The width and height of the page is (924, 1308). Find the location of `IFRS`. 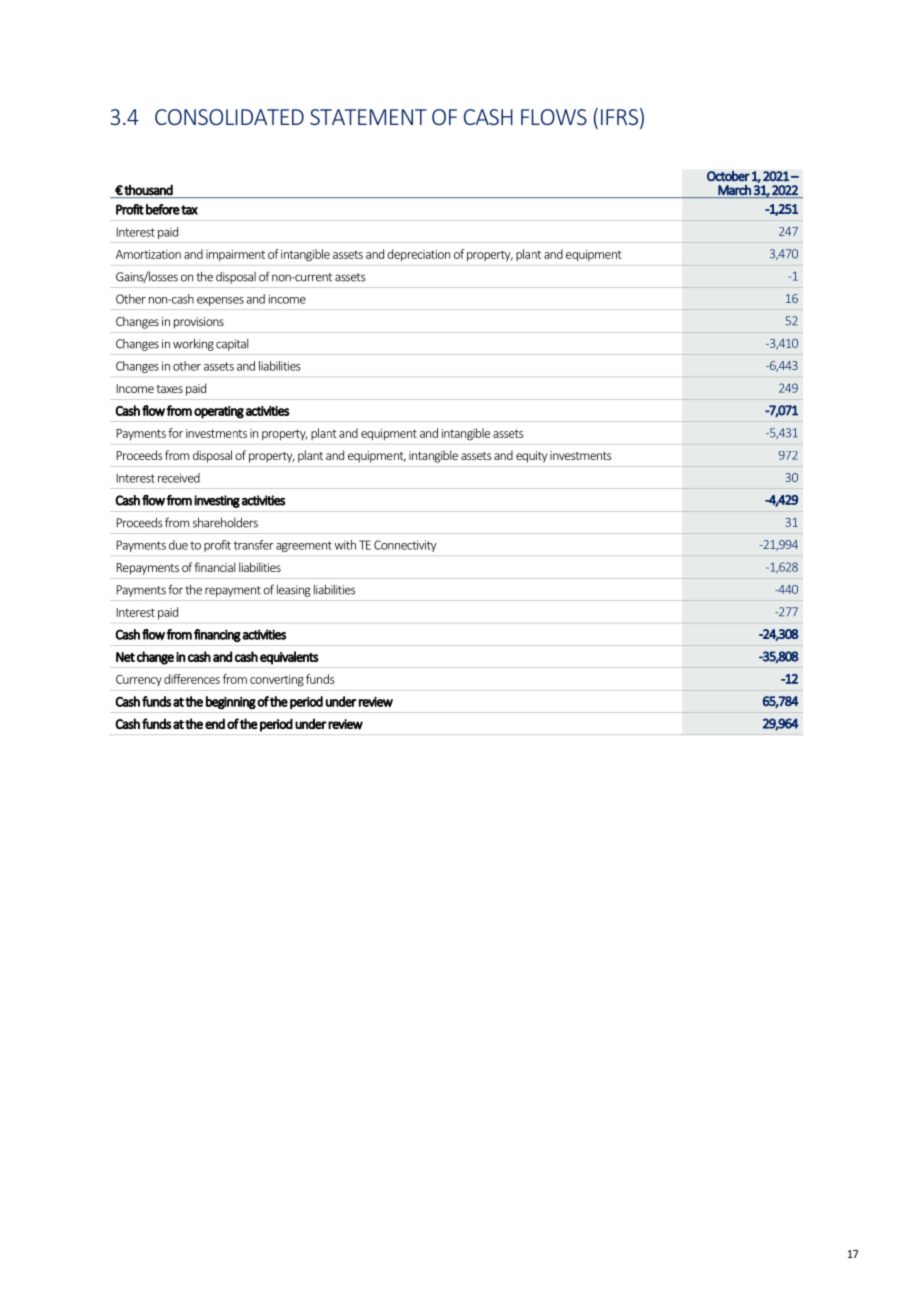

IFRS is located at coordinates (619, 117).
